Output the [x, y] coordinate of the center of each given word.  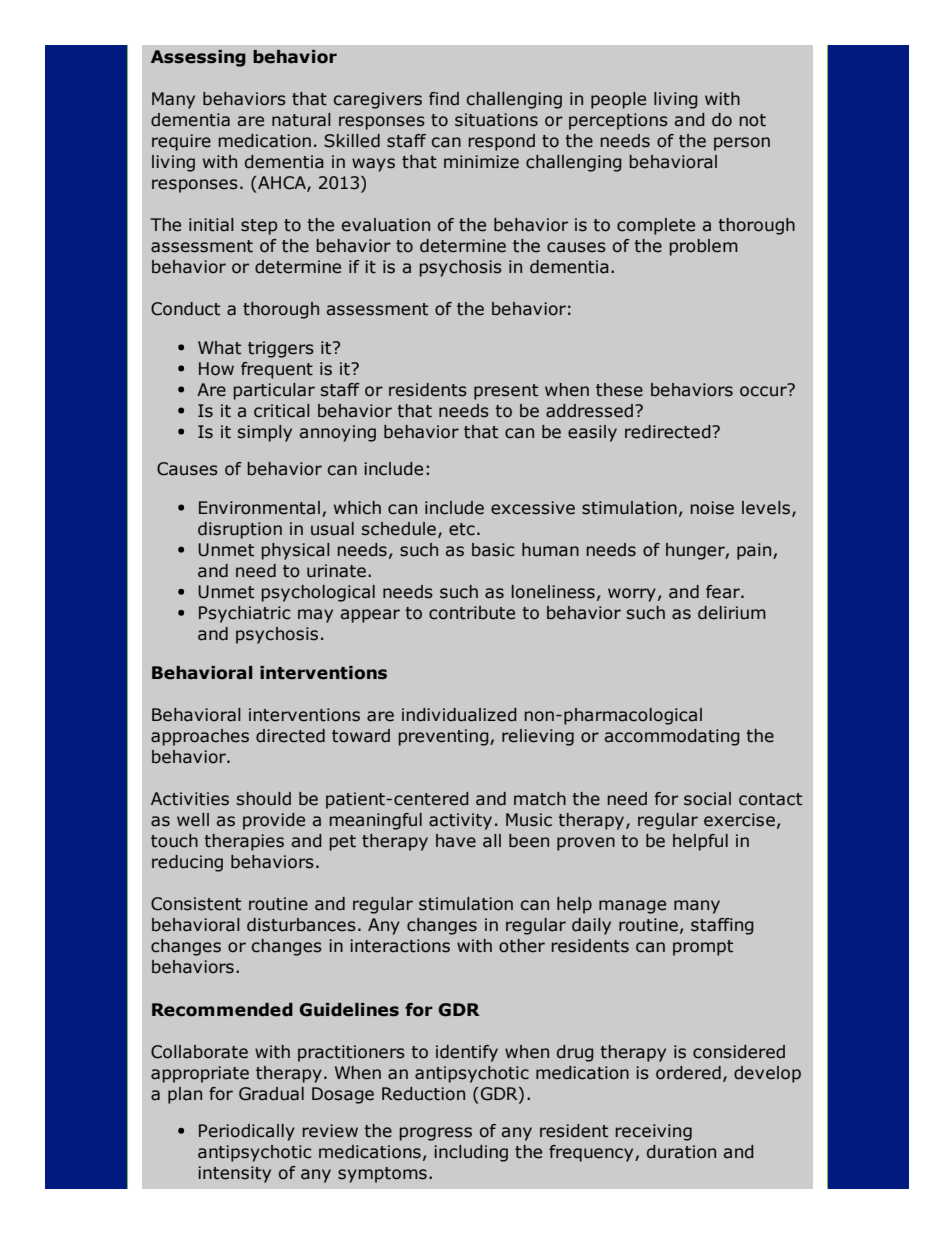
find [444, 99]
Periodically [247, 1132]
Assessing [198, 58]
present [506, 392]
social [707, 799]
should [264, 799]
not [753, 120]
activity [460, 821]
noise [712, 508]
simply [265, 433]
